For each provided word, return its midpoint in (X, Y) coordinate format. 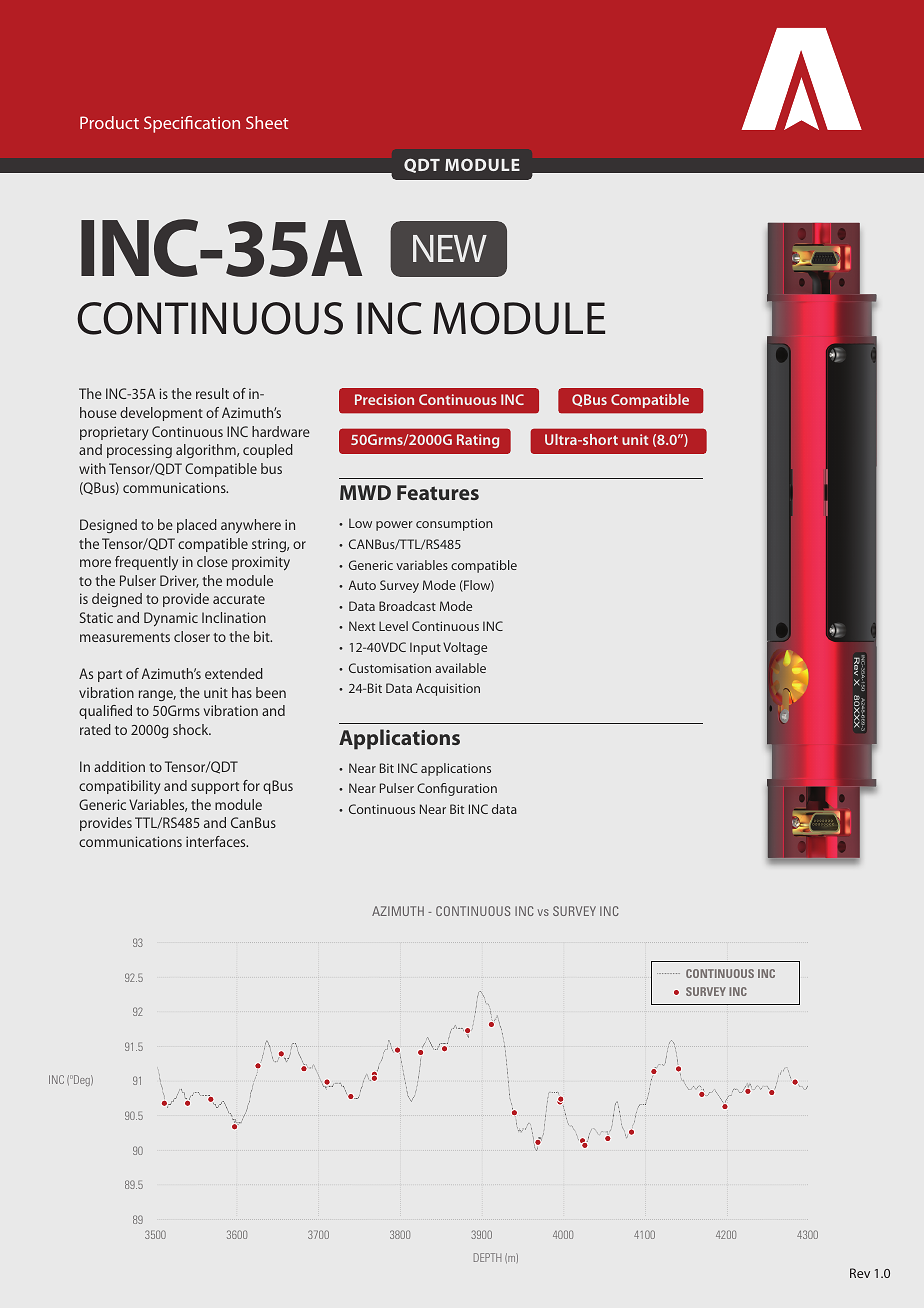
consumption (454, 524)
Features (438, 492)
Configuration (457, 789)
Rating (478, 441)
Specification (192, 124)
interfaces (217, 841)
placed (197, 526)
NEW (450, 248)
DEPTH (487, 1257)
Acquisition (448, 689)
